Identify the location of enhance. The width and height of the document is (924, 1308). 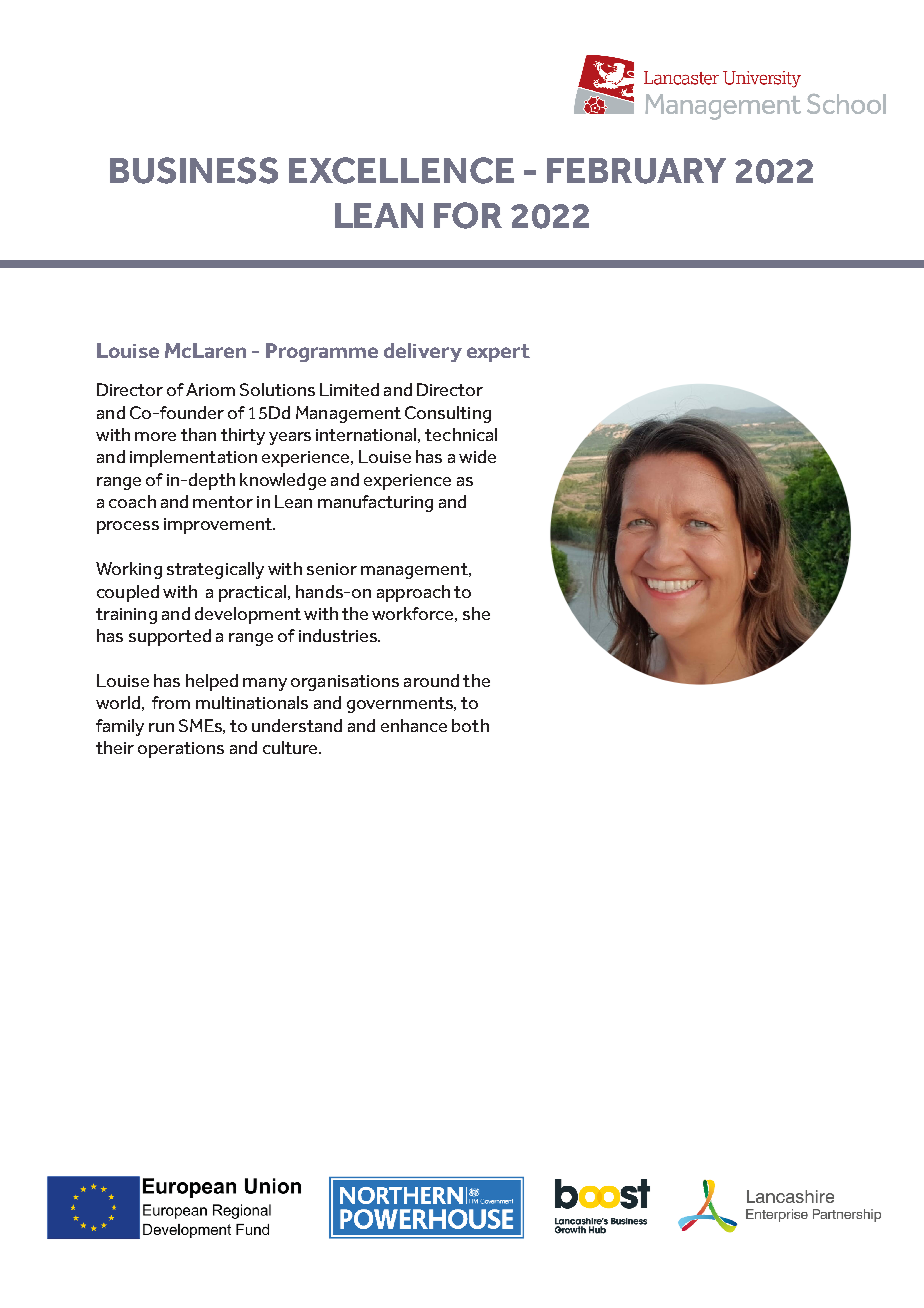
(414, 725).
